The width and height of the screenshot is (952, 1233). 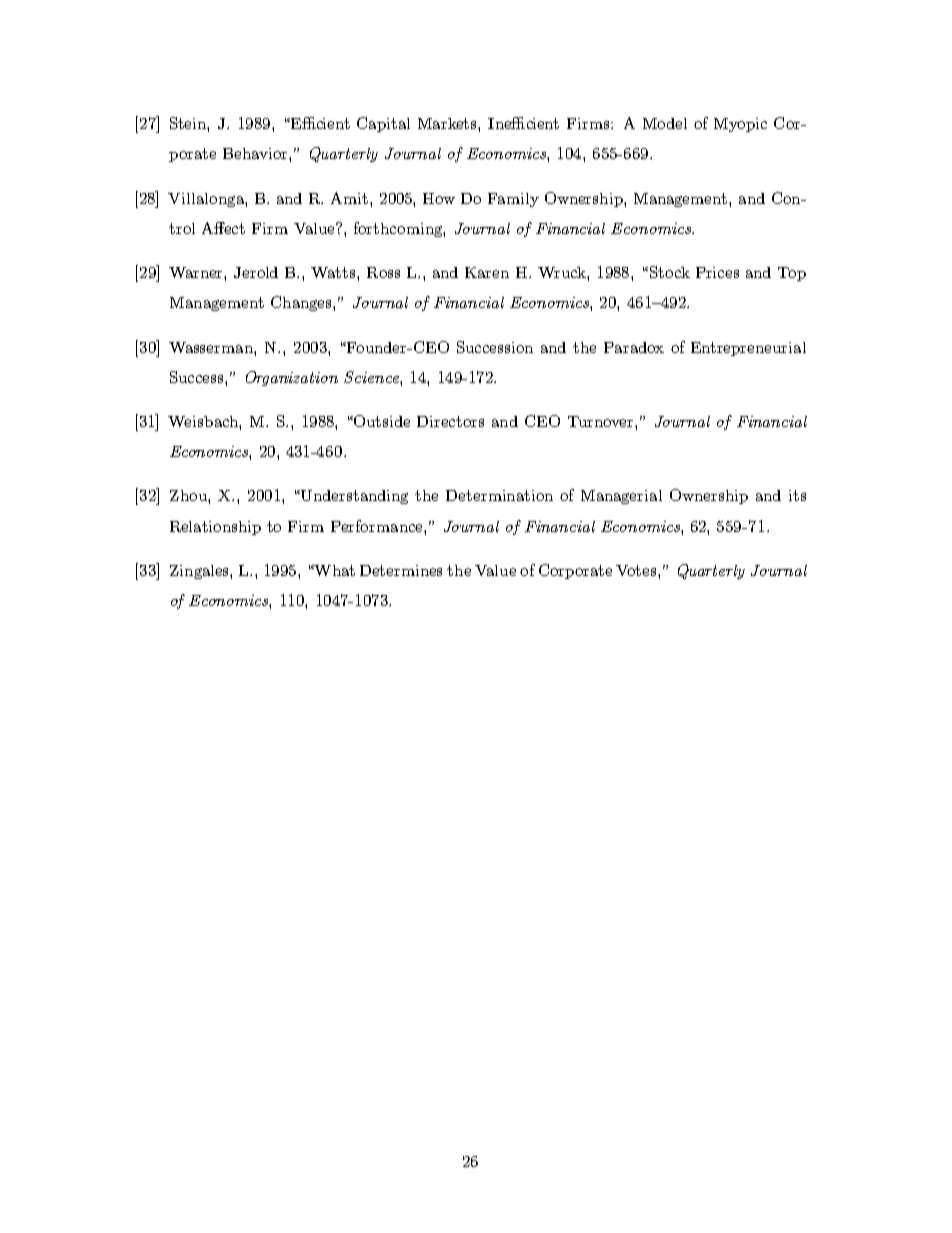 I want to click on Family, so click(x=513, y=200).
